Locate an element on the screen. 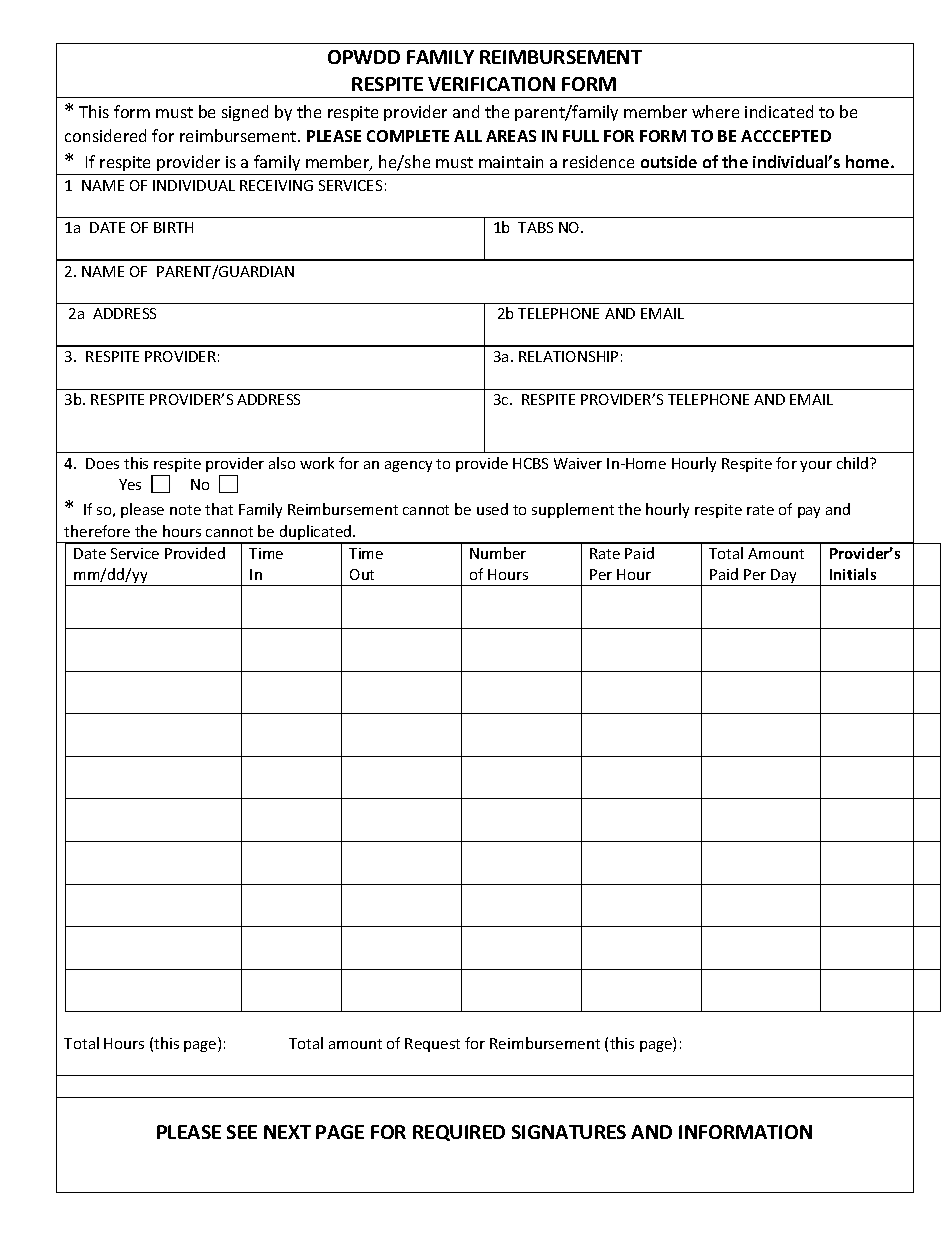 This screenshot has height=1233, width=952. signed is located at coordinates (245, 113).
